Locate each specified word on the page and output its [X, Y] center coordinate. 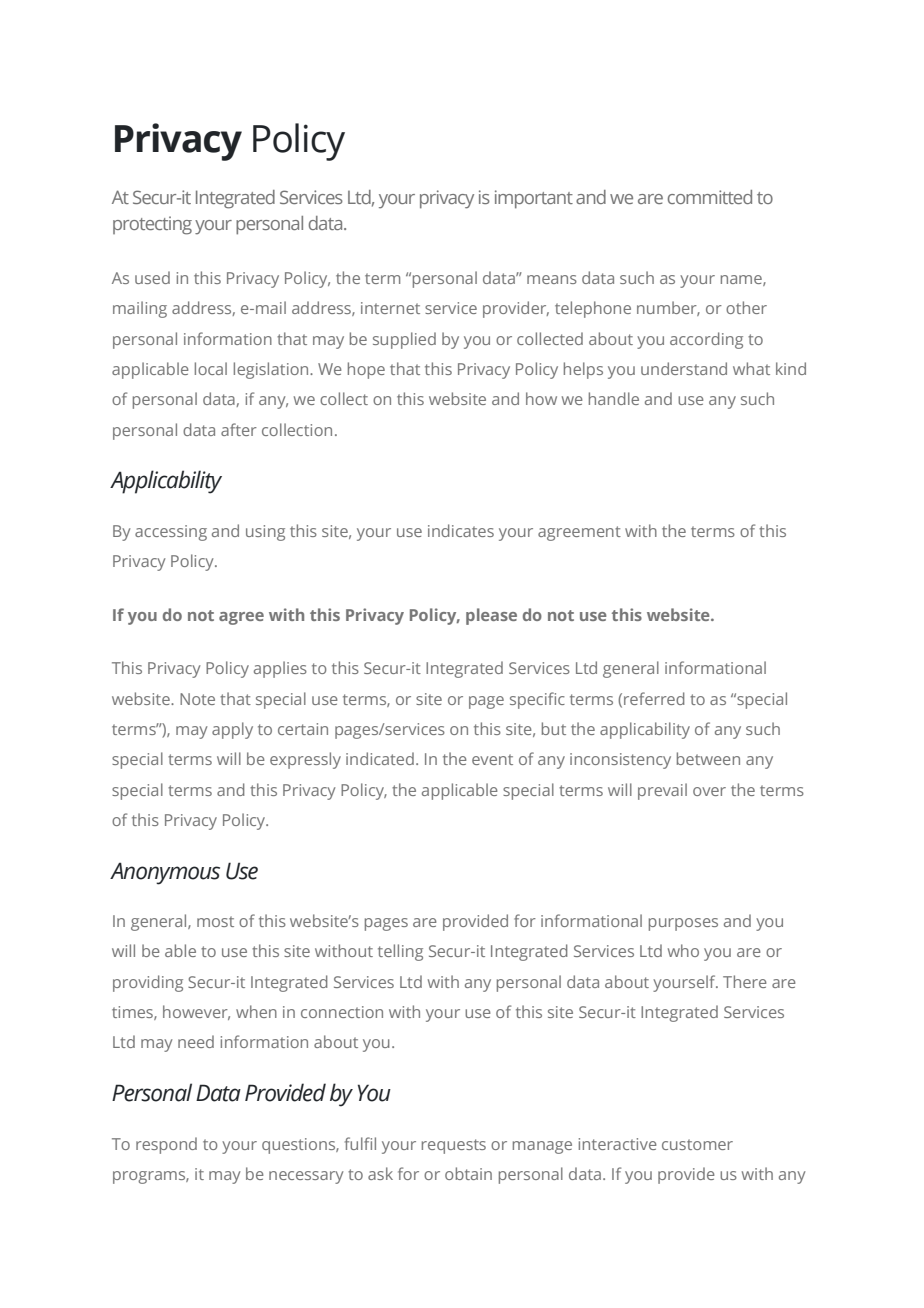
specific [537, 700]
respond [166, 1145]
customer [697, 1144]
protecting [152, 225]
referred [654, 698]
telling [400, 952]
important [534, 199]
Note [197, 699]
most [215, 921]
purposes [683, 924]
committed [710, 197]
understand [684, 368]
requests [454, 1146]
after [239, 429]
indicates [461, 530]
